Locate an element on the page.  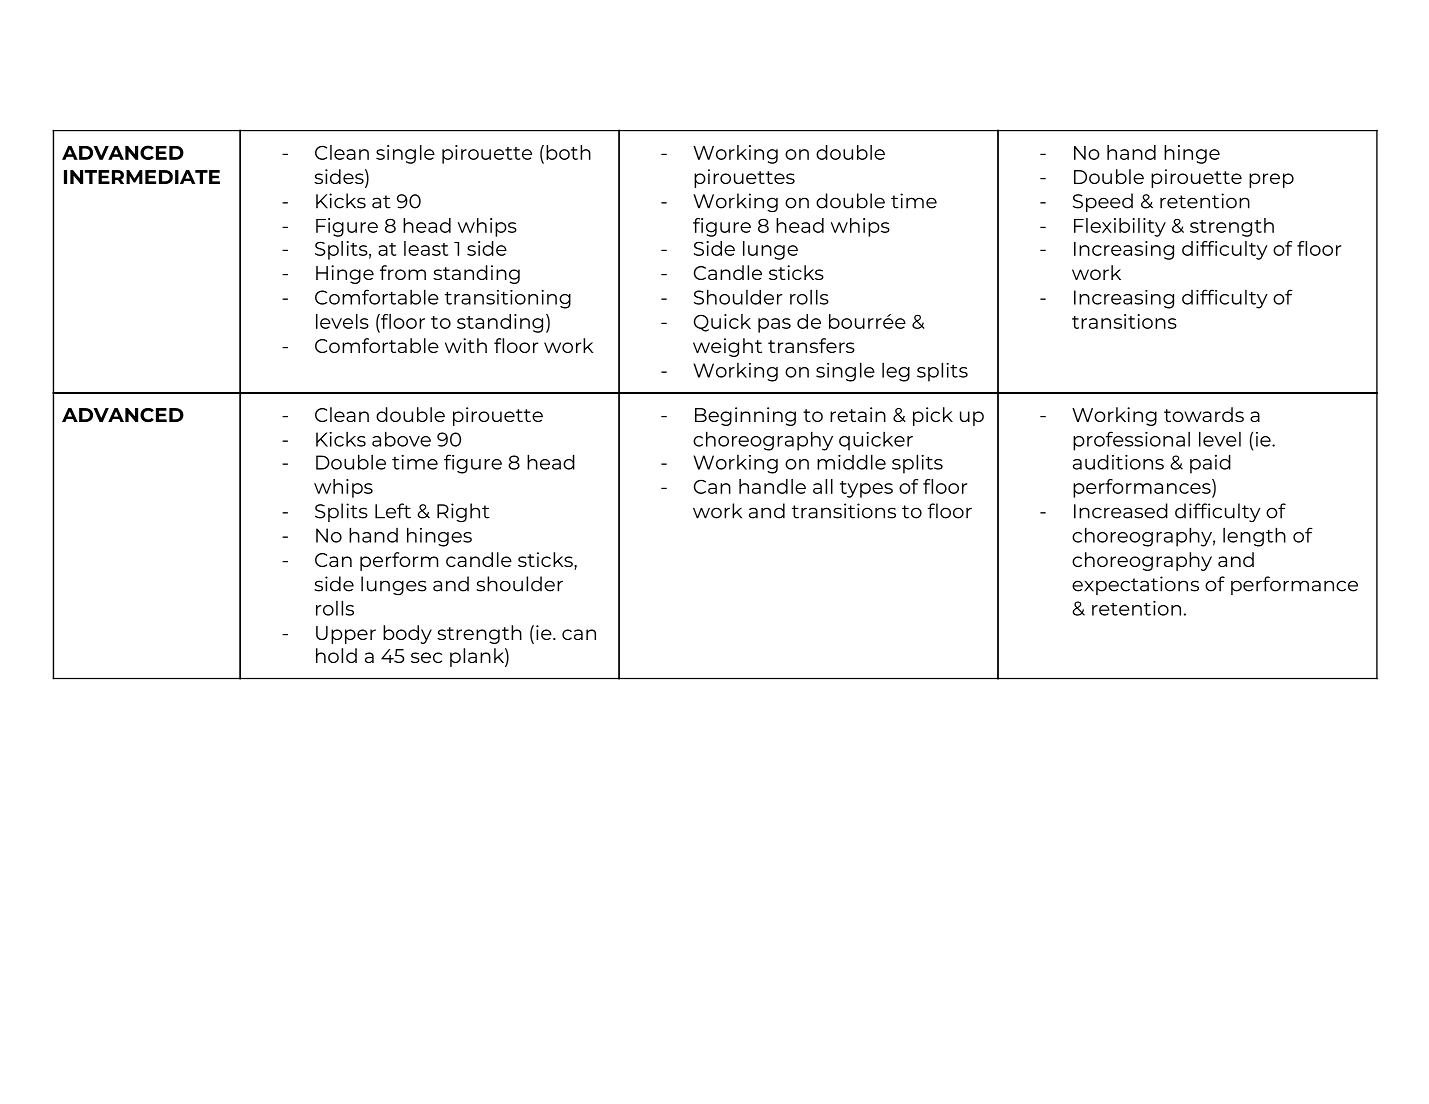
both is located at coordinates (568, 152).
